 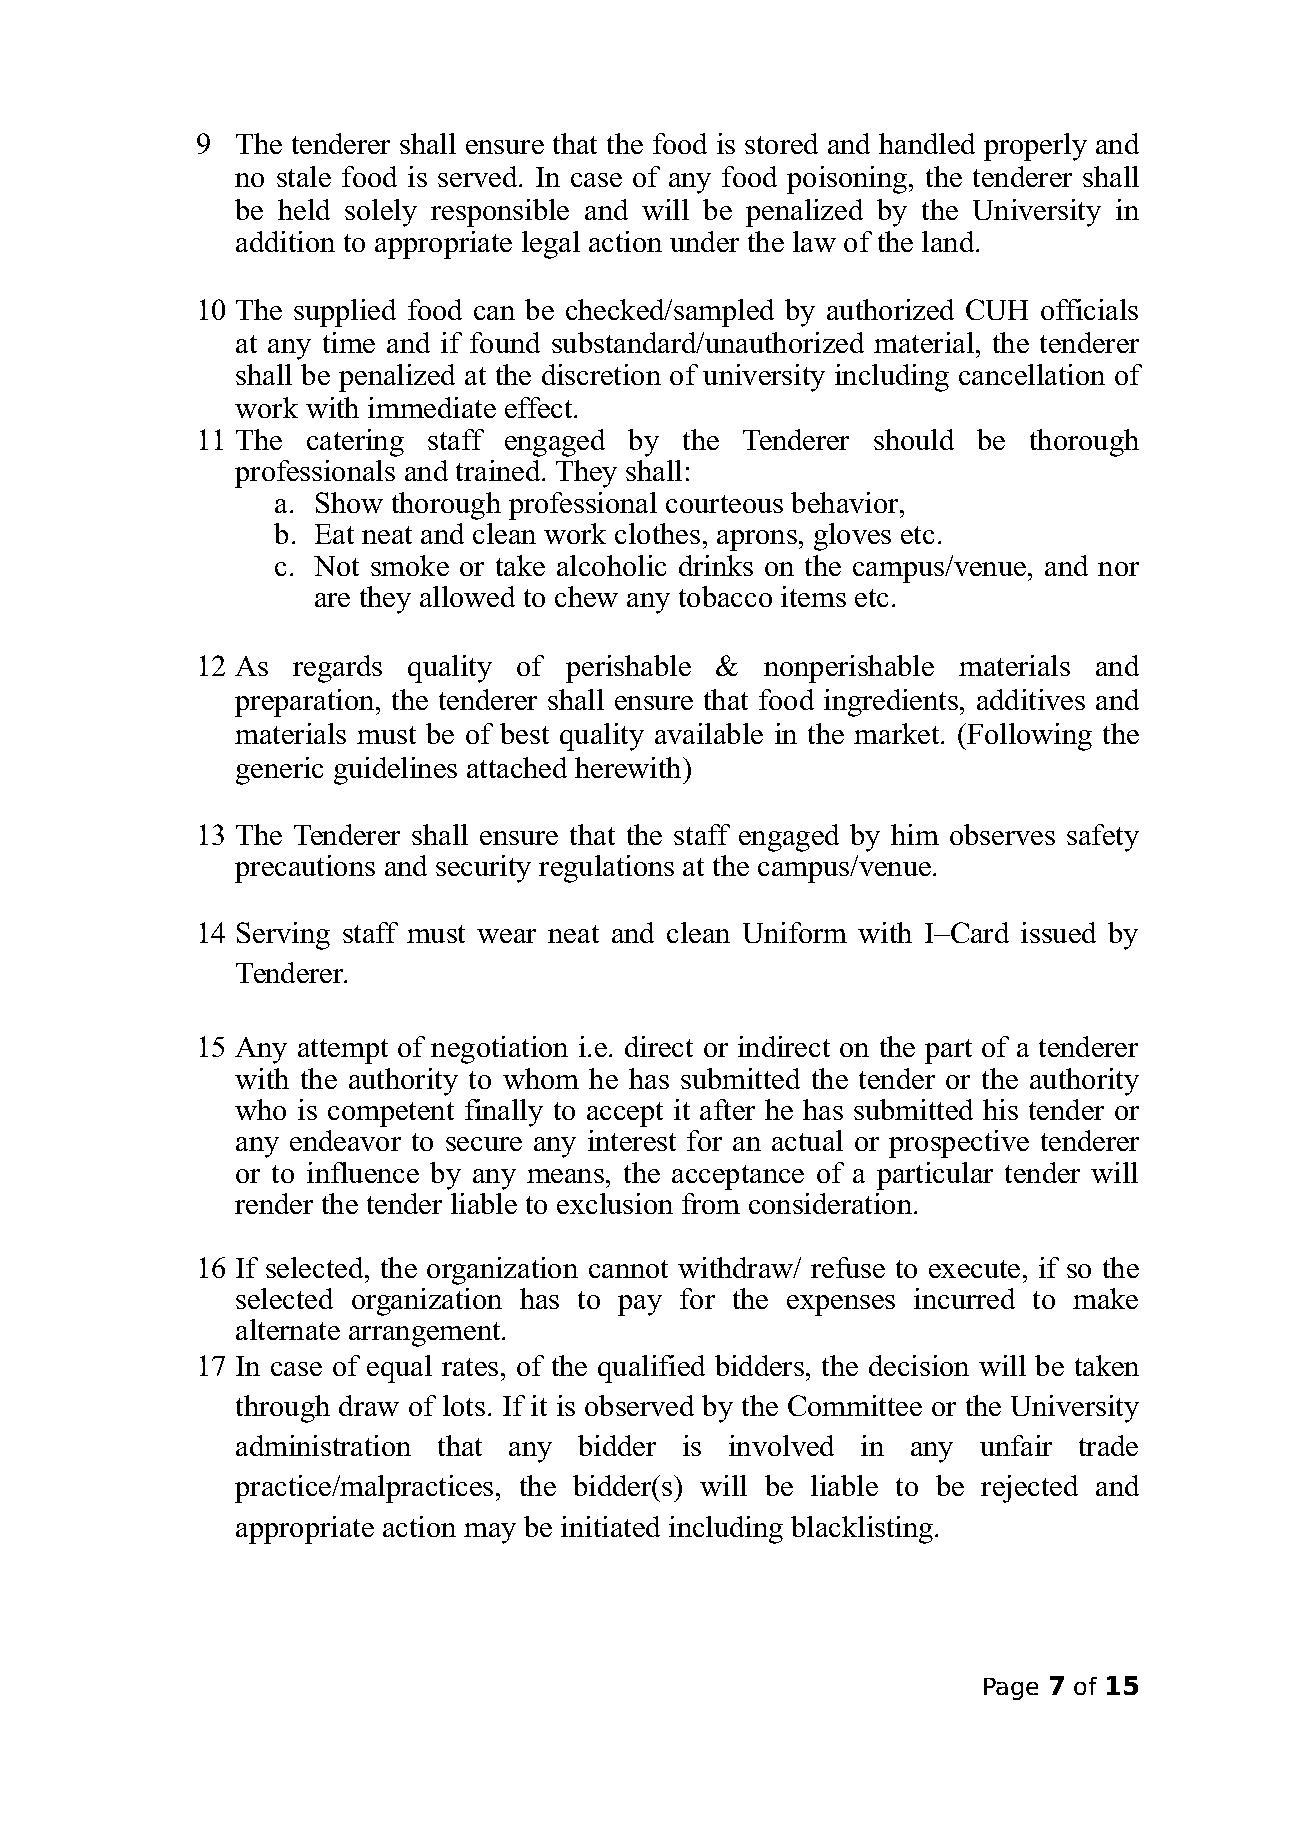 What do you see at coordinates (490, 1533) in the document?
I see `may` at bounding box center [490, 1533].
